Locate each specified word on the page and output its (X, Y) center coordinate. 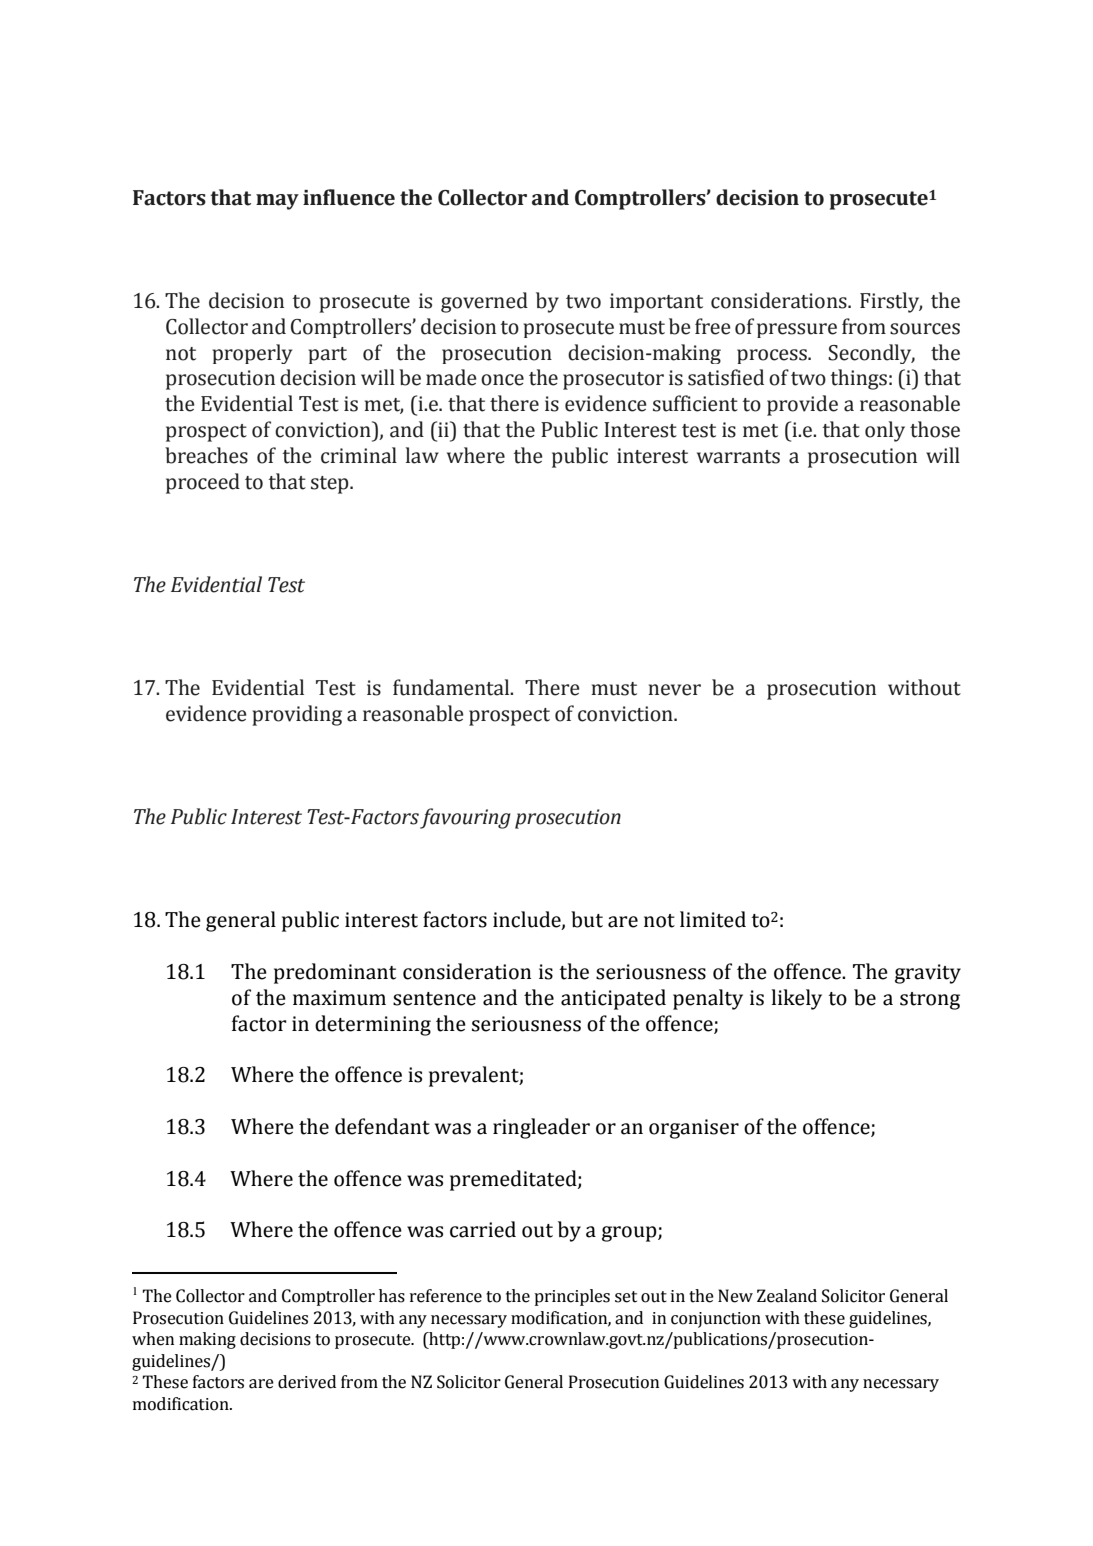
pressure (797, 330)
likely (796, 999)
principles (572, 1297)
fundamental (452, 687)
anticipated (613, 999)
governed (484, 302)
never (674, 690)
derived (307, 1382)
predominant (335, 973)
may (277, 202)
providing (297, 715)
